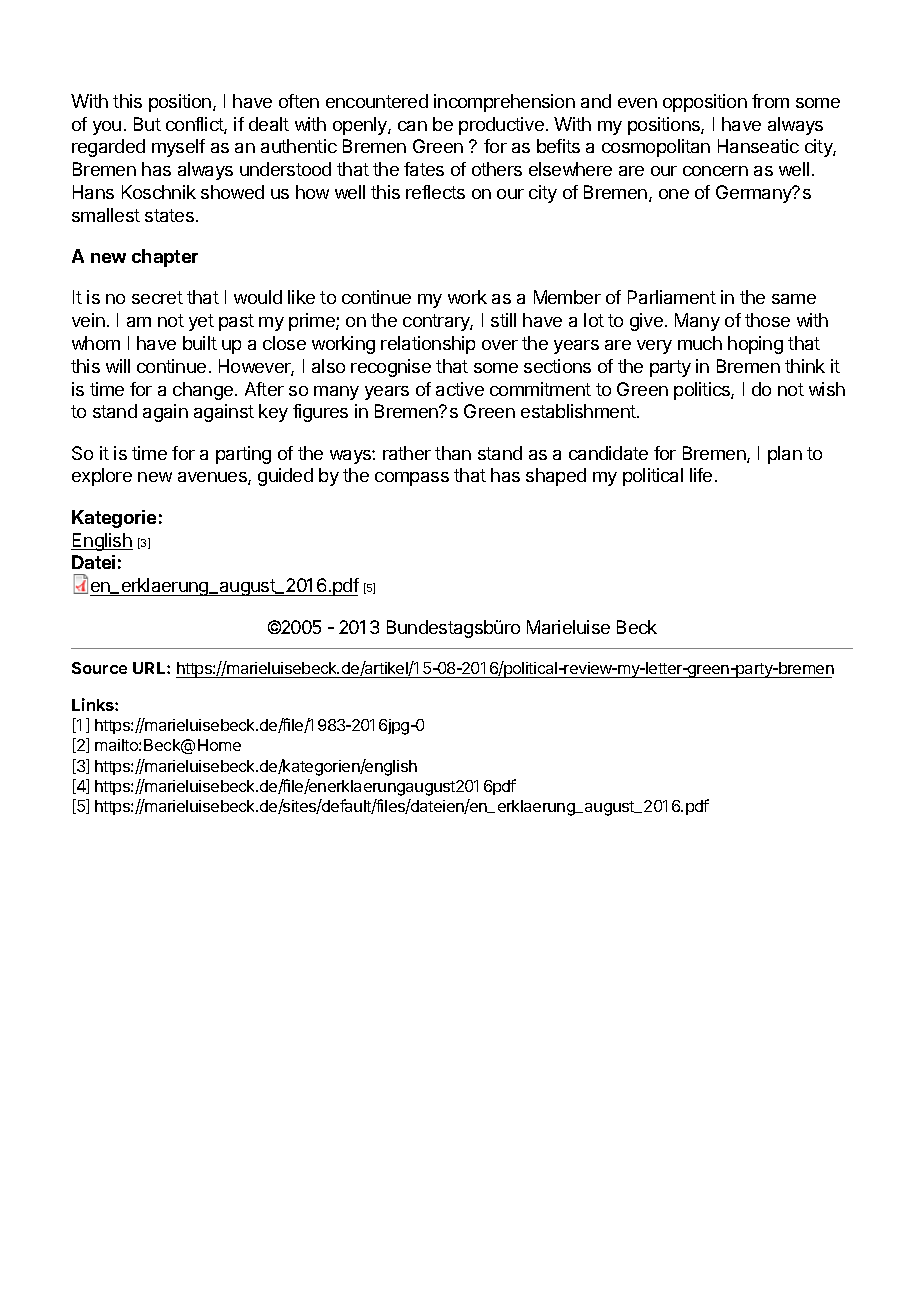 This page has width=924, height=1308. What do you see at coordinates (501, 126) in the page?
I see `productive` at bounding box center [501, 126].
